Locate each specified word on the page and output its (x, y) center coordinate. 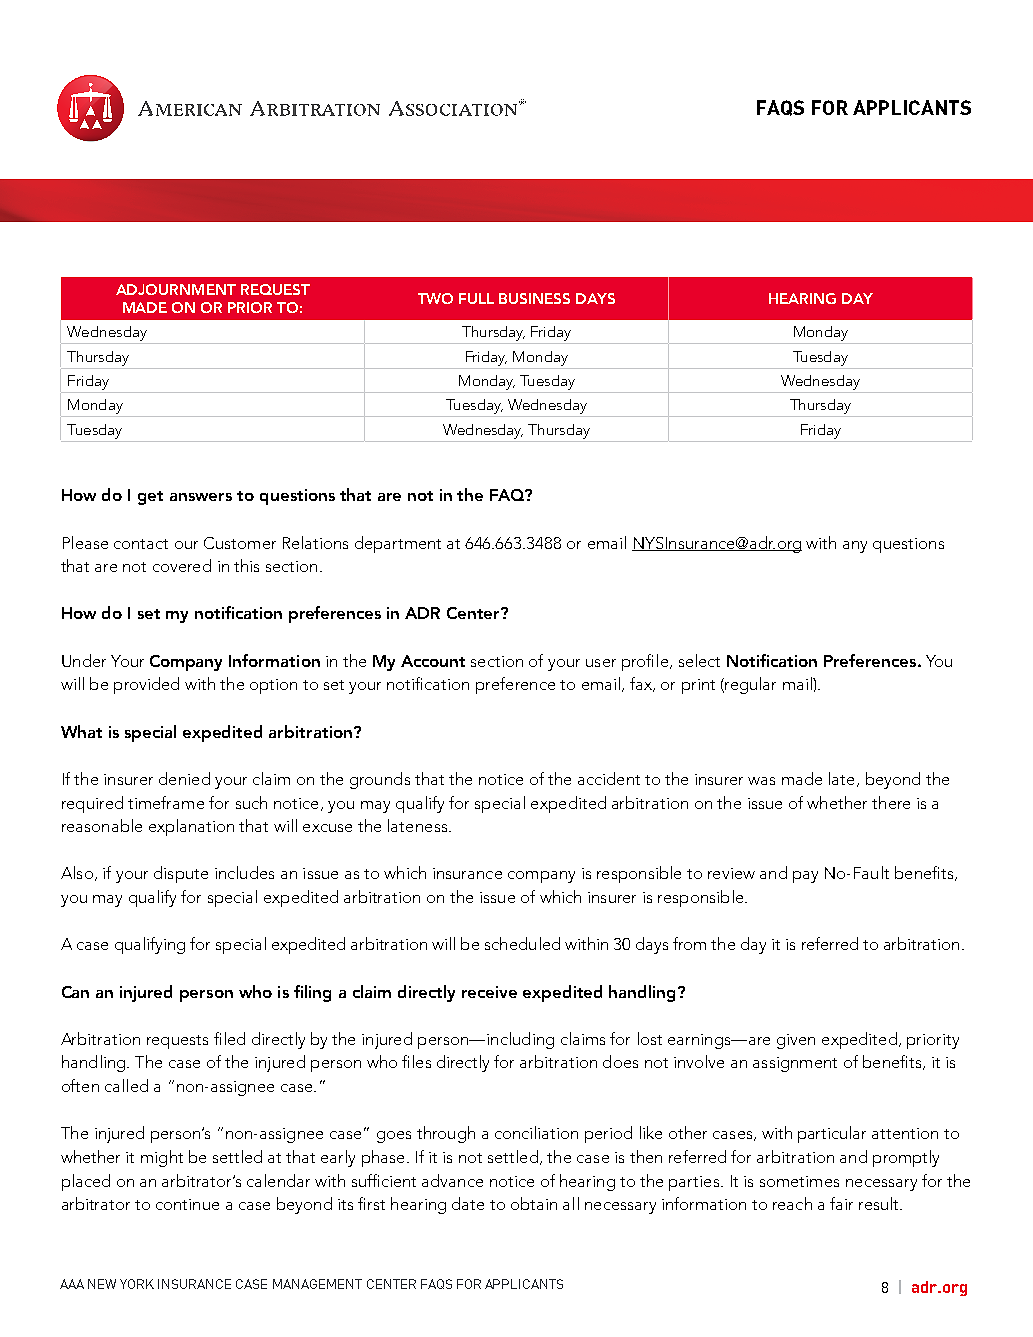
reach (792, 1203)
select (699, 660)
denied (184, 778)
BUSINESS (534, 298)
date (468, 1203)
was (761, 781)
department (398, 544)
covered (182, 565)
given (796, 1041)
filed (229, 1038)
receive (489, 992)
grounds (380, 780)
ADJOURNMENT (176, 289)
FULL (476, 298)
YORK (137, 1284)
